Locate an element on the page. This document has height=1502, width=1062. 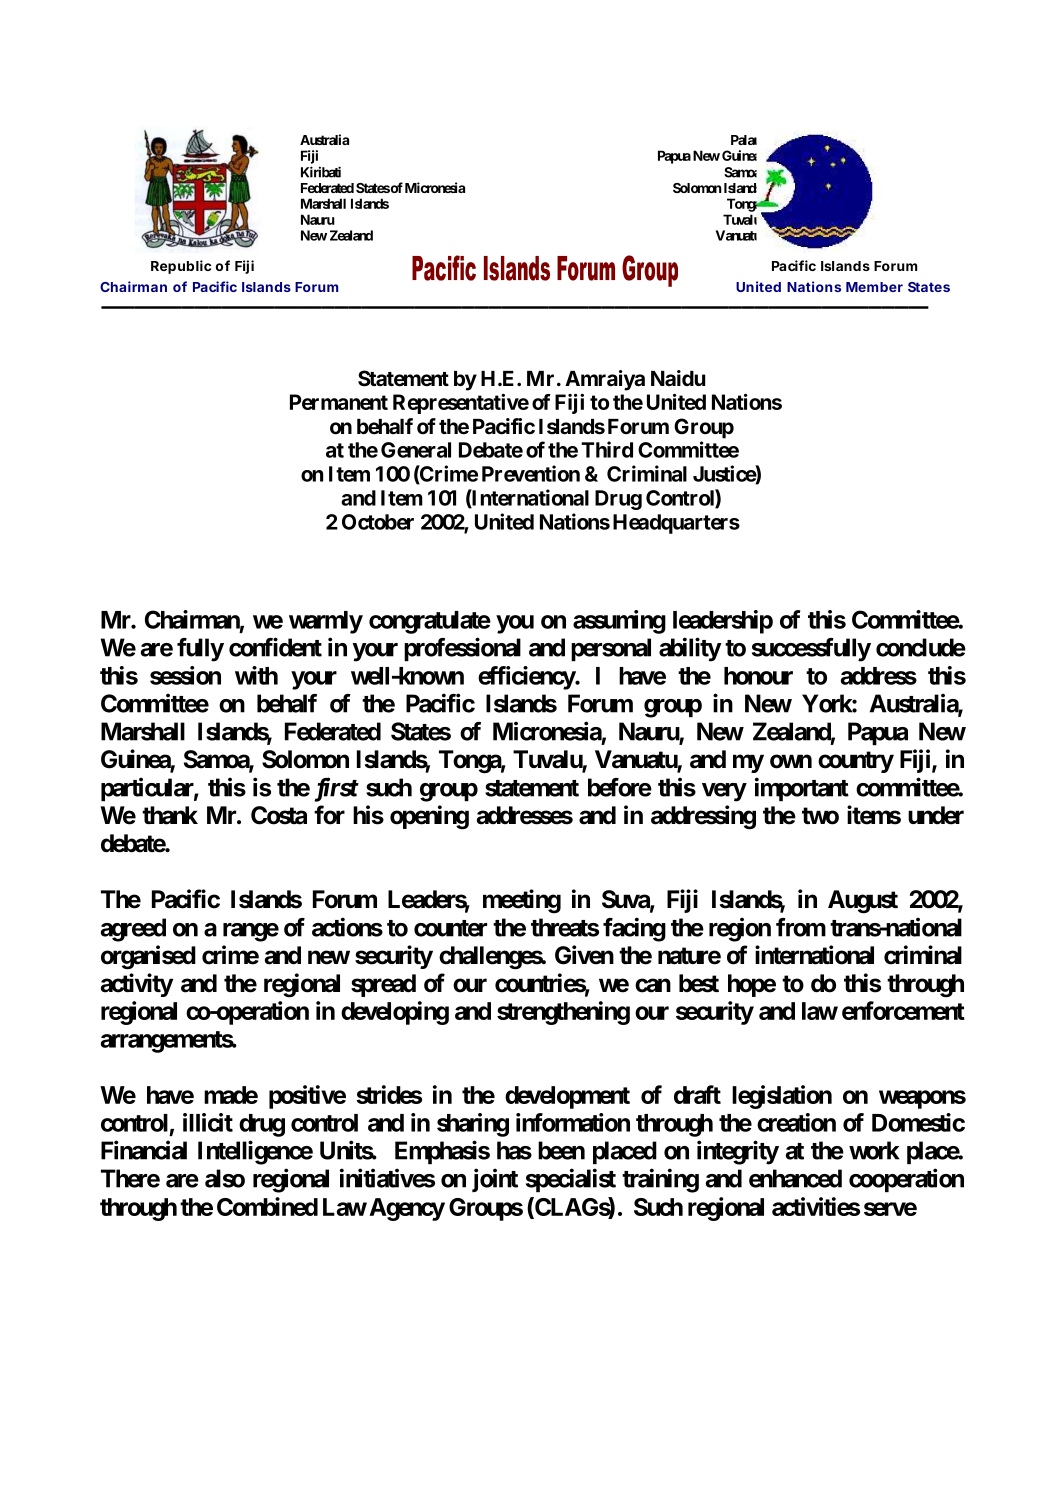
illicit is located at coordinates (208, 1122).
